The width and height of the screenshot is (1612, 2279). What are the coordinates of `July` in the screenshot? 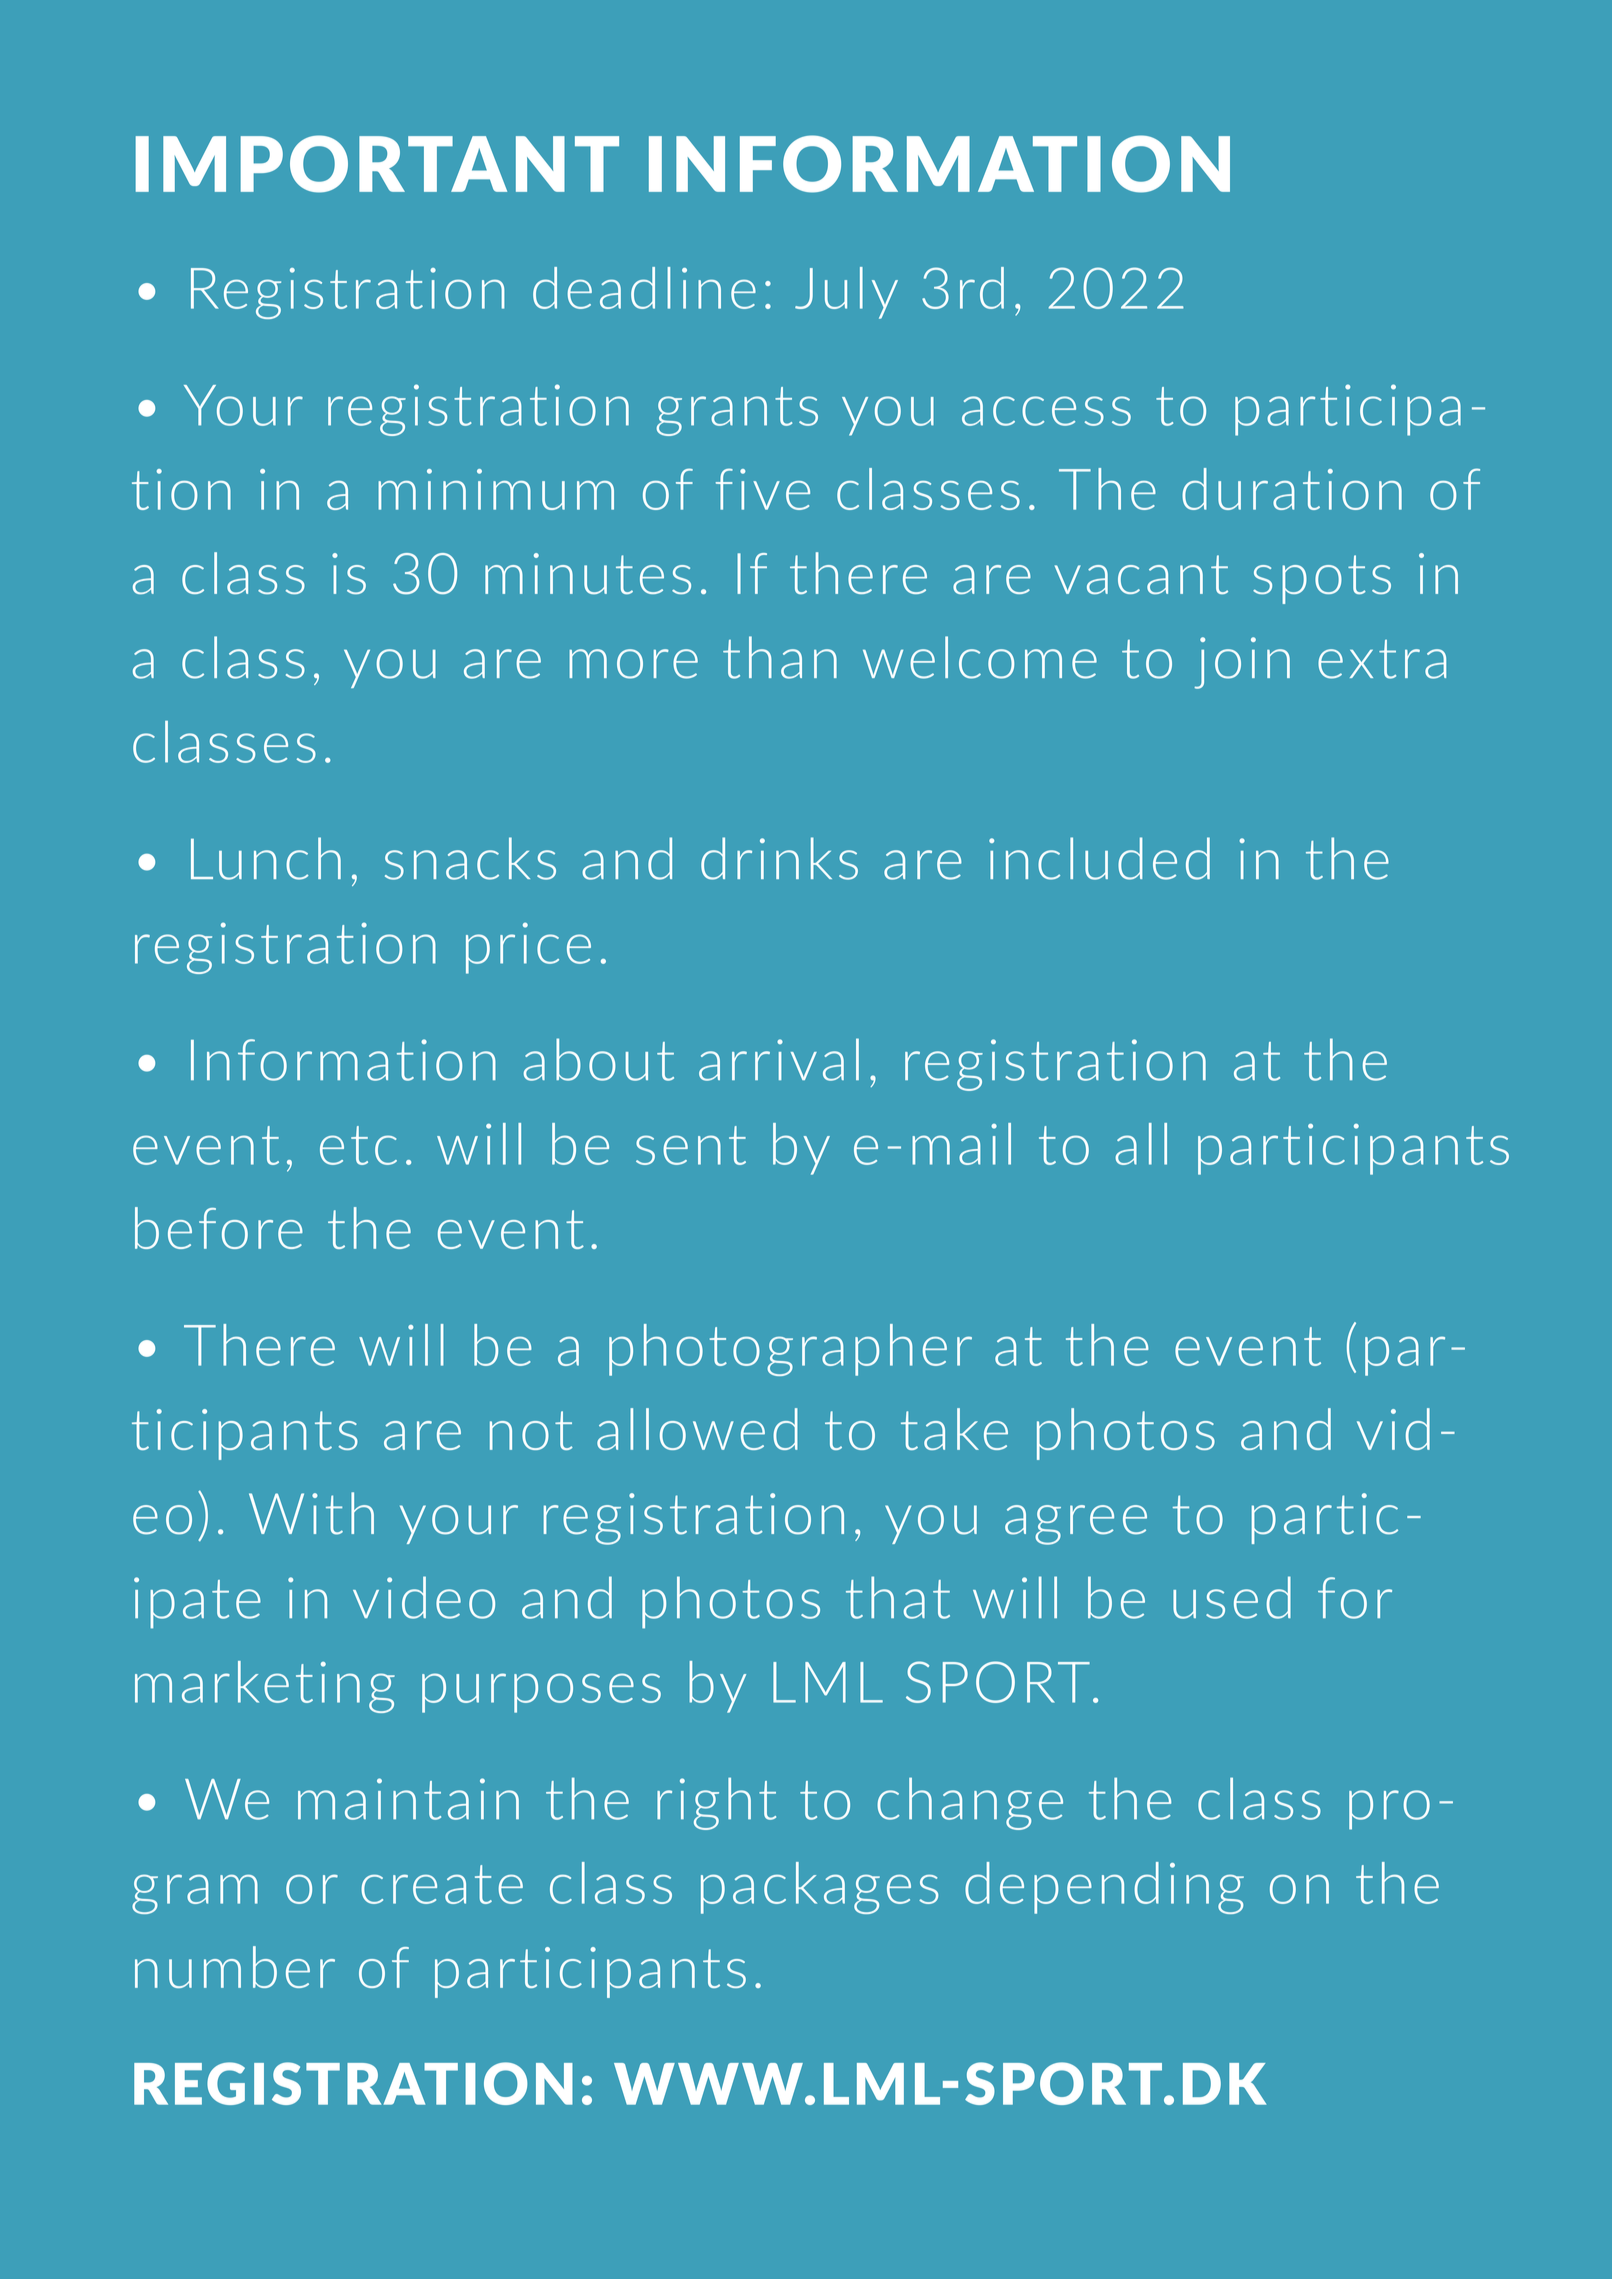 It's located at (846, 293).
